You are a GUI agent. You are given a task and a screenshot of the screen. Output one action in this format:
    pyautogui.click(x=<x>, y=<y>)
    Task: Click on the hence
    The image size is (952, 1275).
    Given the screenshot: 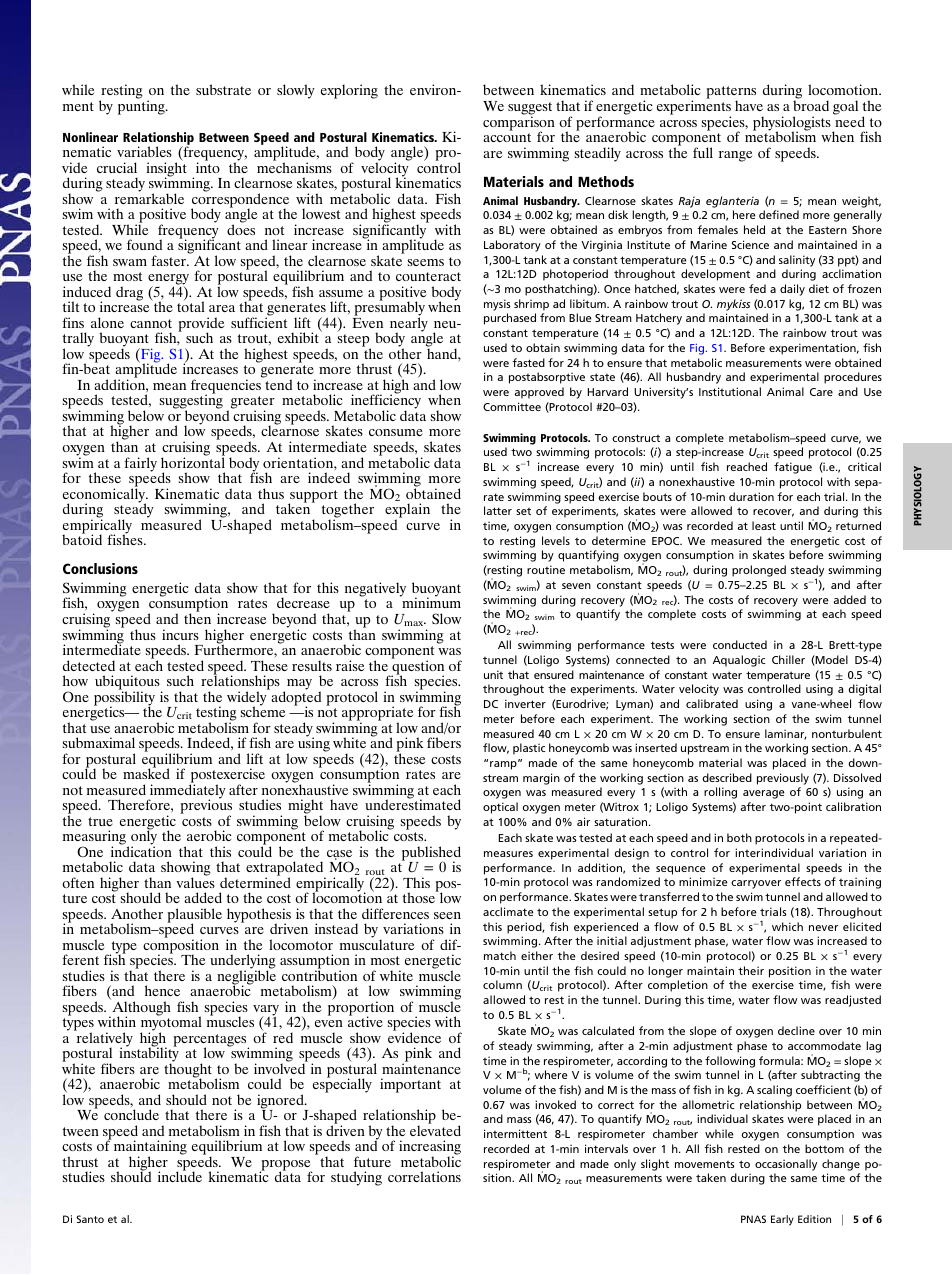 What is the action you would take?
    pyautogui.click(x=162, y=990)
